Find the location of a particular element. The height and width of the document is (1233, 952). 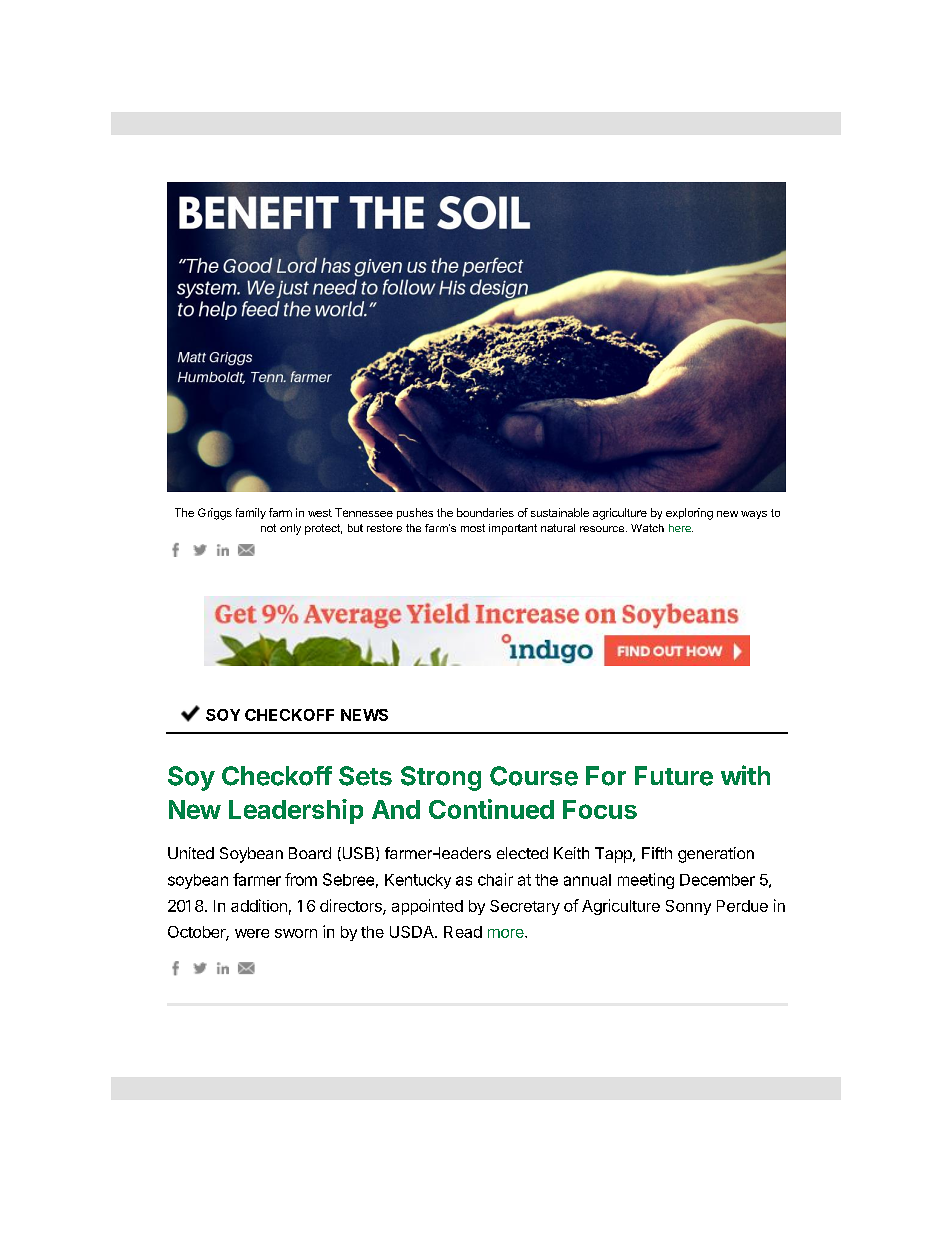

were is located at coordinates (252, 933).
